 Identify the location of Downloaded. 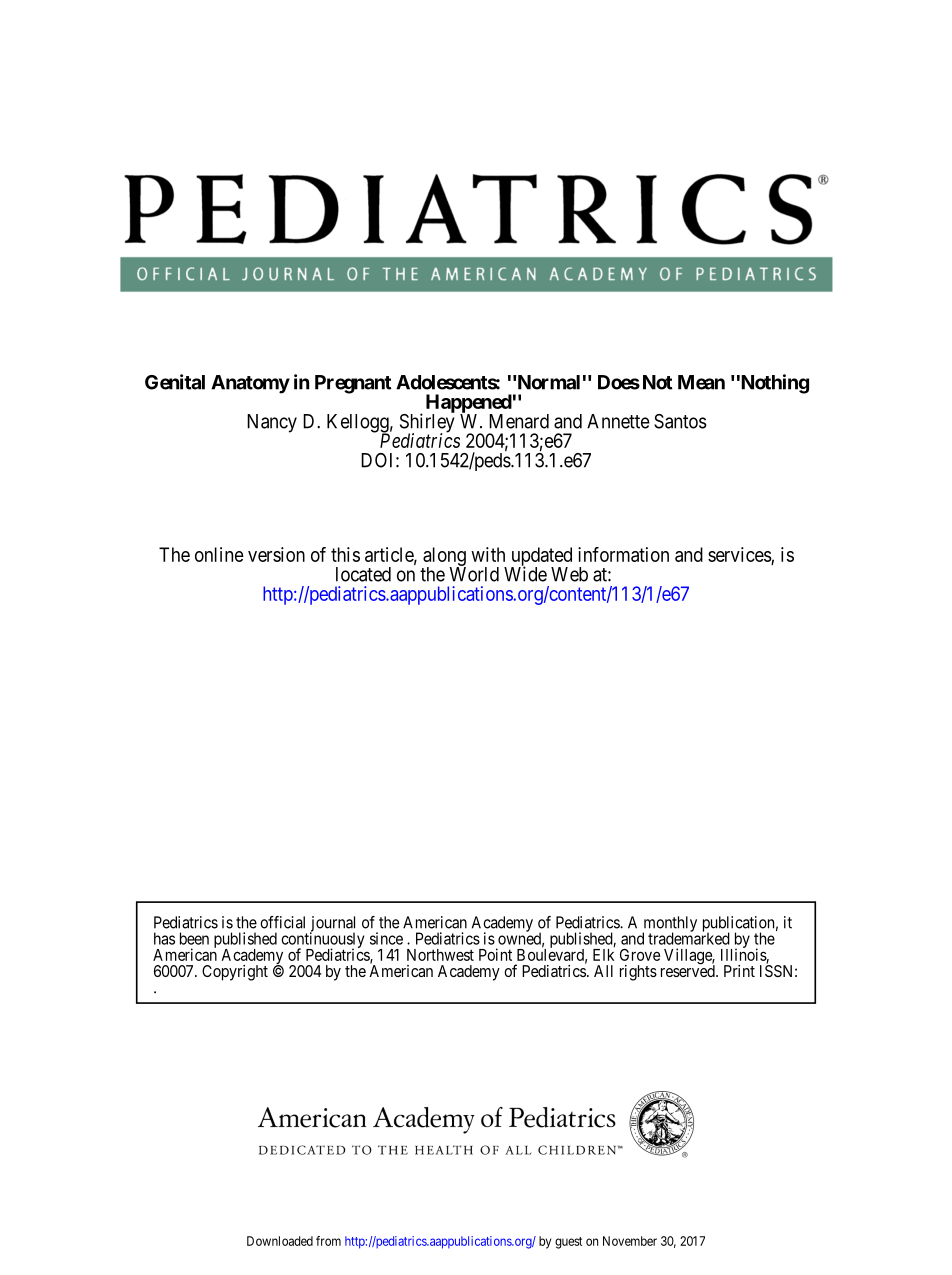
(280, 1241).
